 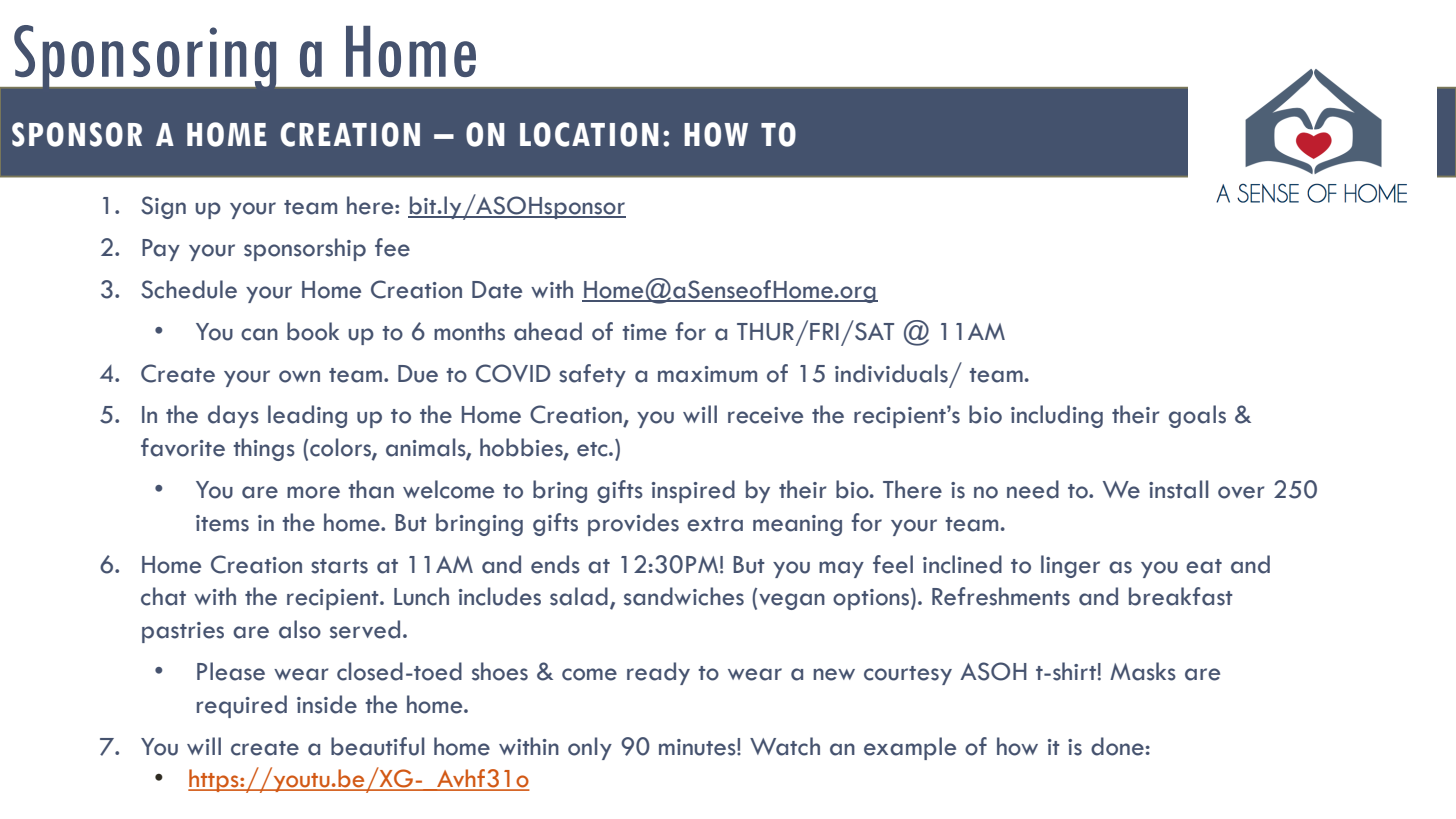 What do you see at coordinates (339, 566) in the document?
I see `starts` at bounding box center [339, 566].
